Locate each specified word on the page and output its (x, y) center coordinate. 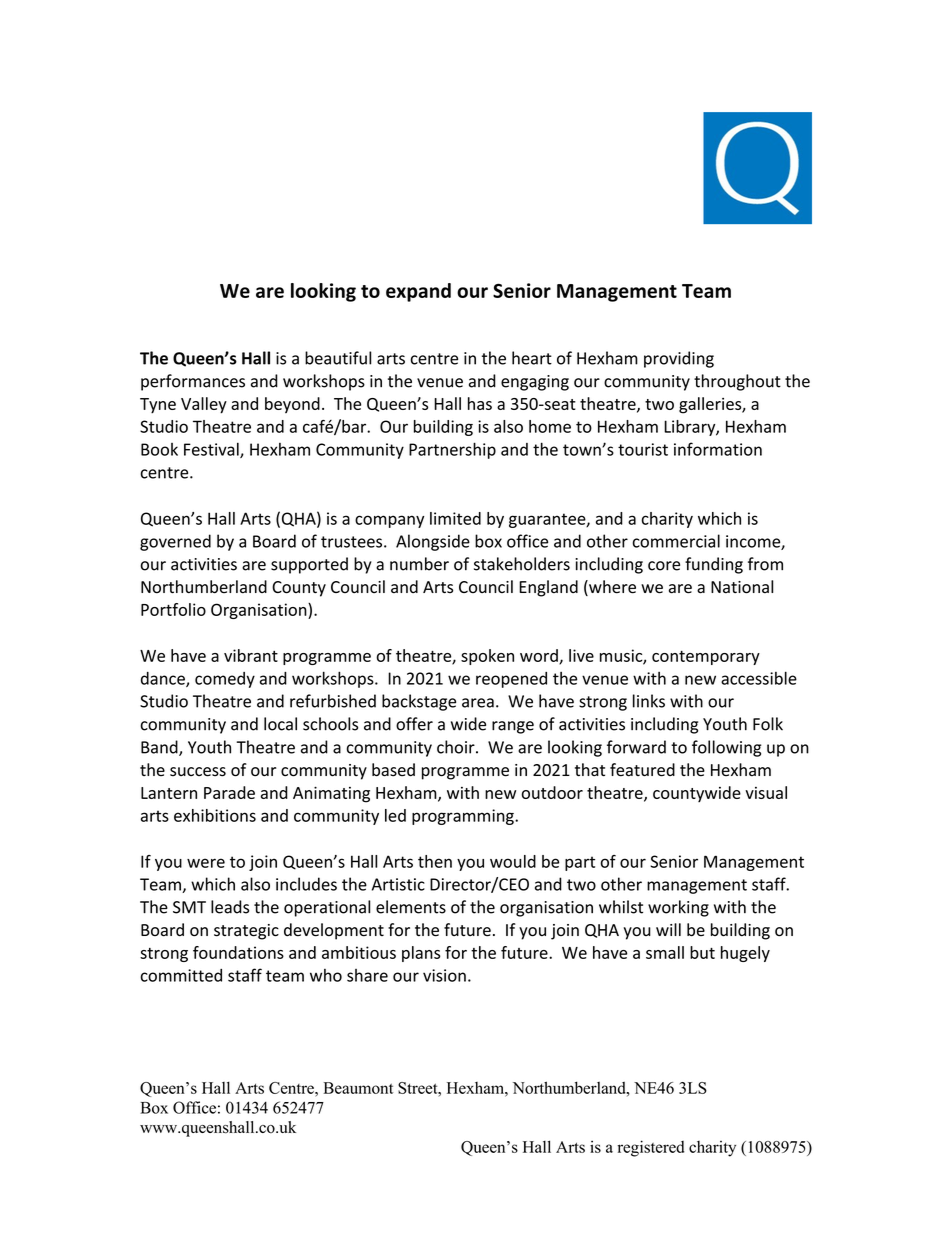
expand (418, 292)
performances (193, 382)
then (435, 861)
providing (679, 359)
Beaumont (358, 1088)
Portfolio (173, 609)
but (702, 952)
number (419, 564)
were (206, 863)
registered (651, 1148)
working (678, 908)
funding (714, 565)
